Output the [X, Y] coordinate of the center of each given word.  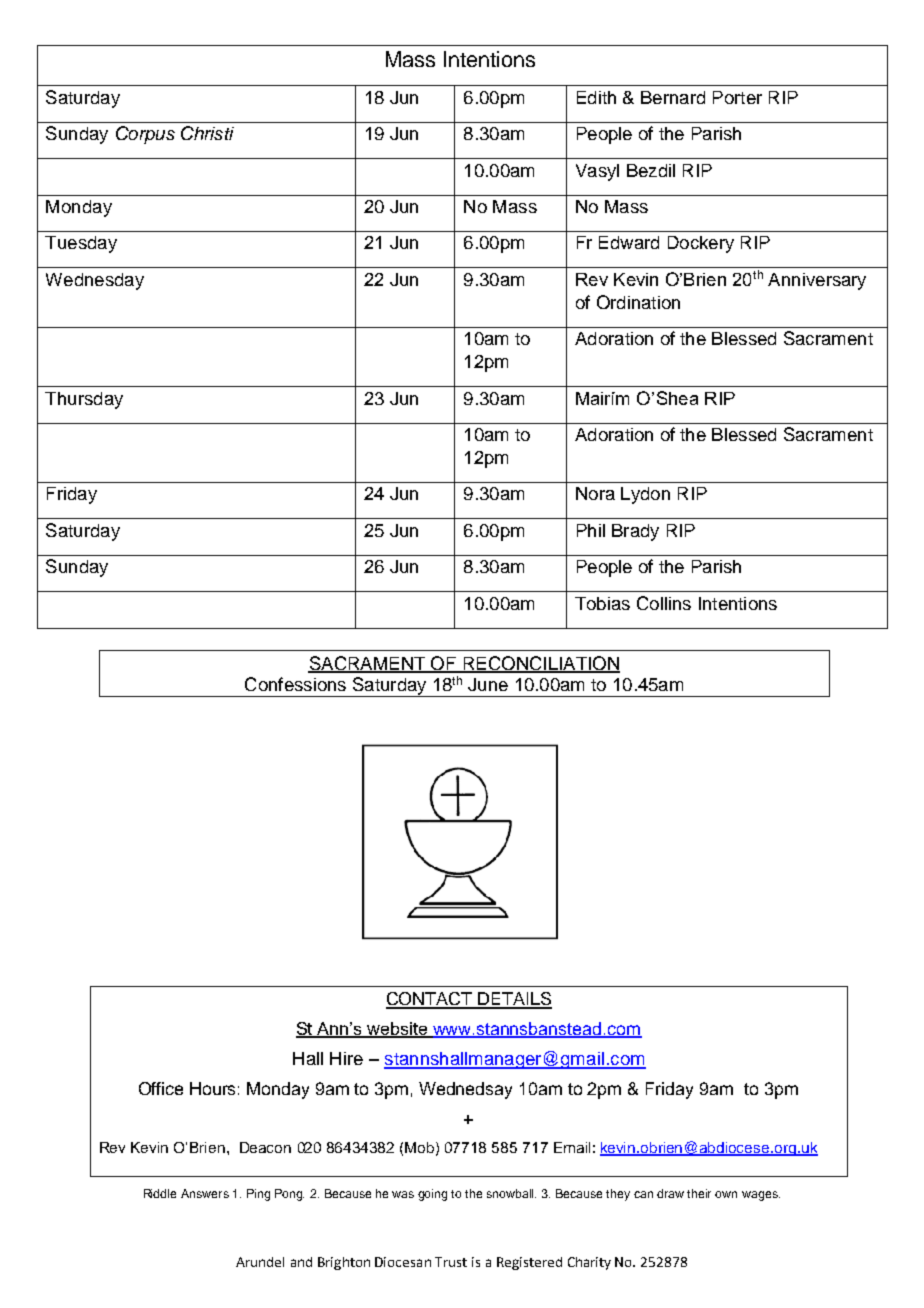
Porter [737, 97]
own [726, 1194]
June [488, 684]
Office [161, 1088]
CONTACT [430, 1000]
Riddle [160, 1193]
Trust [451, 1262]
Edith [596, 97]
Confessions [295, 684]
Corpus [145, 135]
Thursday [84, 400]
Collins [664, 603]
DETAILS [514, 1000]
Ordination [638, 302]
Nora [595, 493]
